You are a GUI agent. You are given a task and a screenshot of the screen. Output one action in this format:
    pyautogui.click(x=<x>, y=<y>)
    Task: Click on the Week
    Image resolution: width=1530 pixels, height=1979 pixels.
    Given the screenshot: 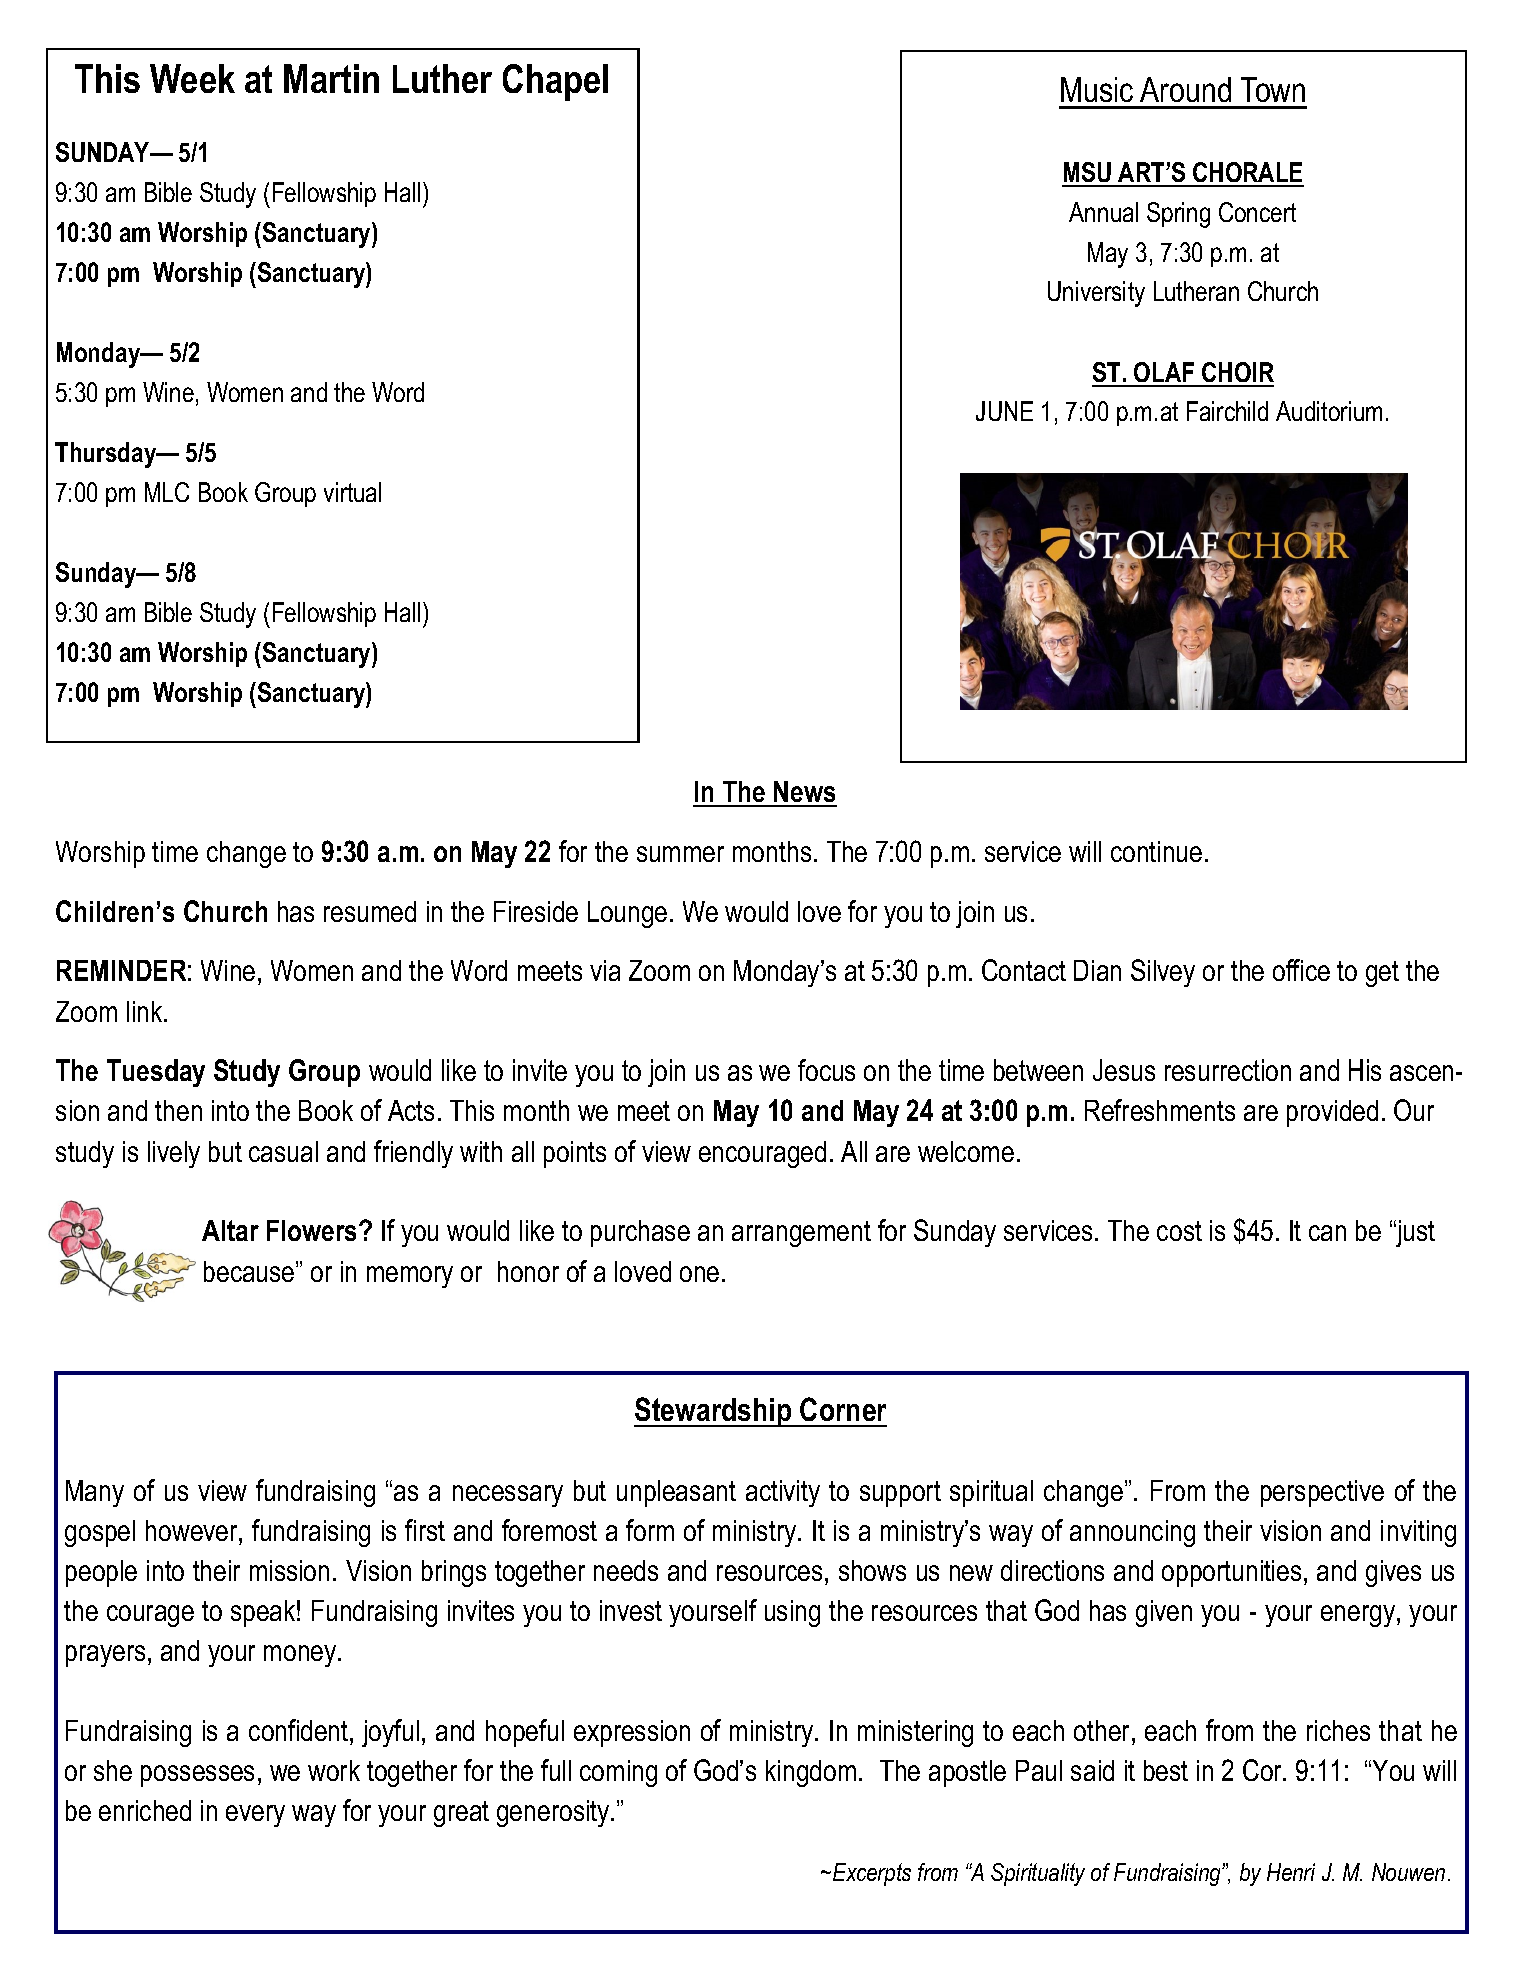 What is the action you would take?
    pyautogui.click(x=192, y=78)
